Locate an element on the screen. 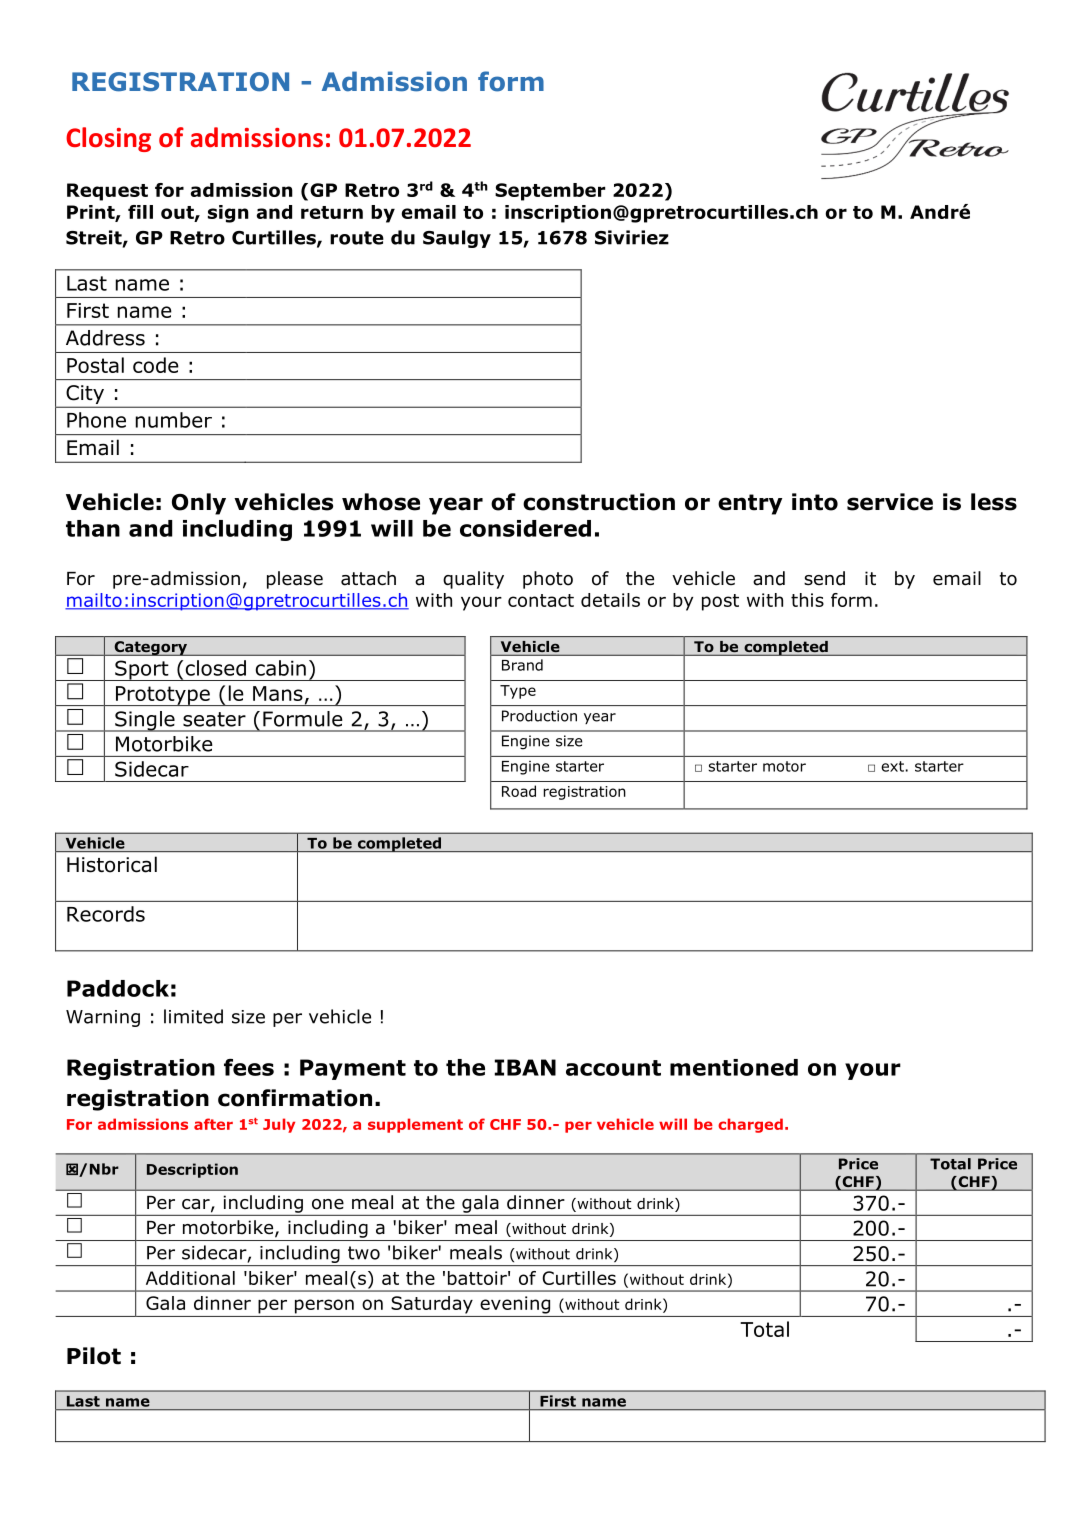 Image resolution: width=1082 pixels, height=1532 pixels. sign is located at coordinates (228, 214).
